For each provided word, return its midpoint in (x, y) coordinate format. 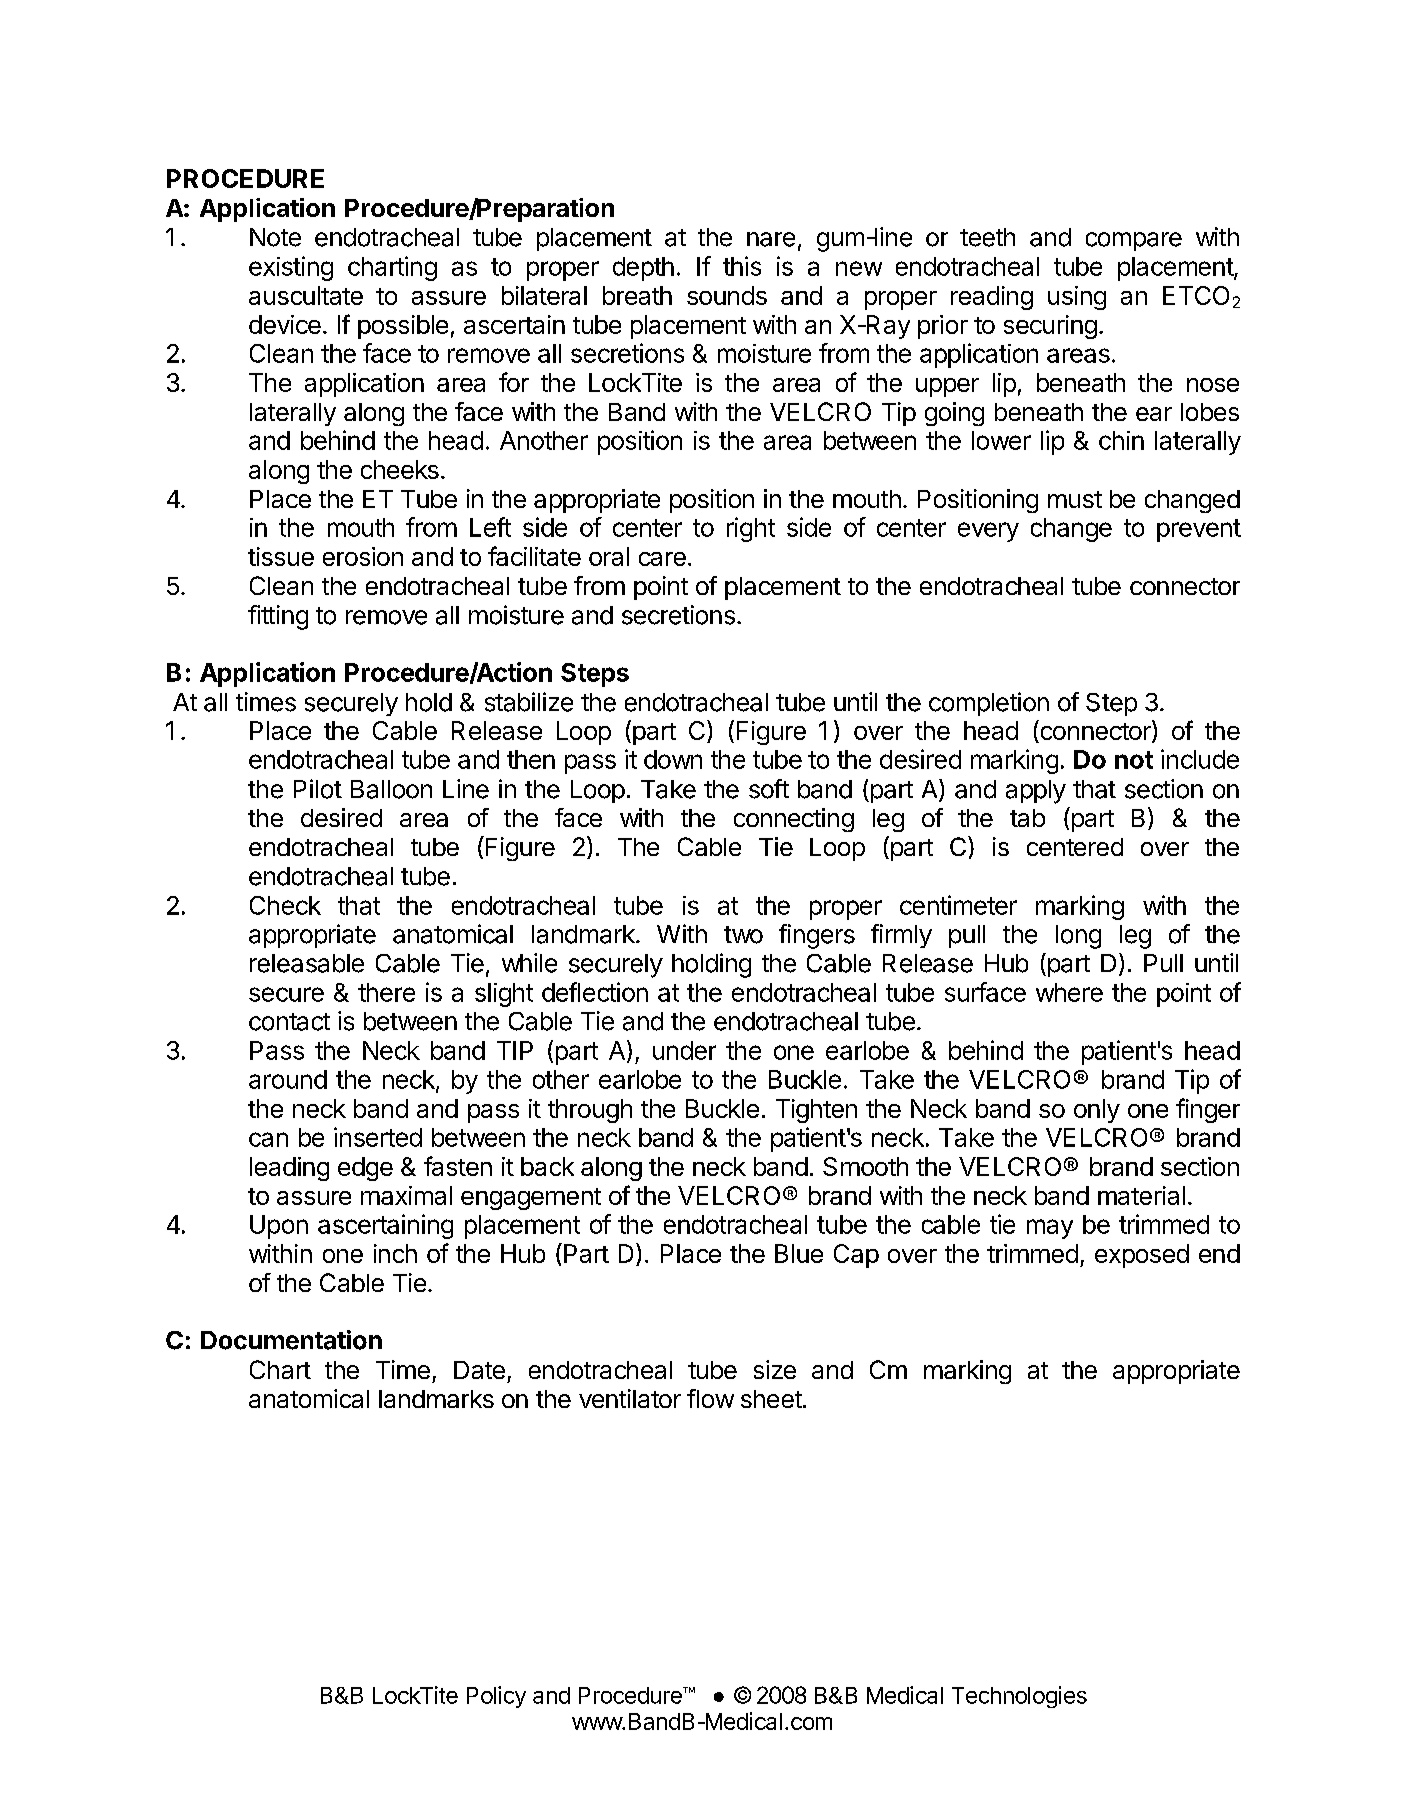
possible (403, 327)
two (743, 935)
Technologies (1019, 1697)
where (1069, 992)
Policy (496, 1697)
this (742, 266)
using (1077, 298)
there (386, 992)
